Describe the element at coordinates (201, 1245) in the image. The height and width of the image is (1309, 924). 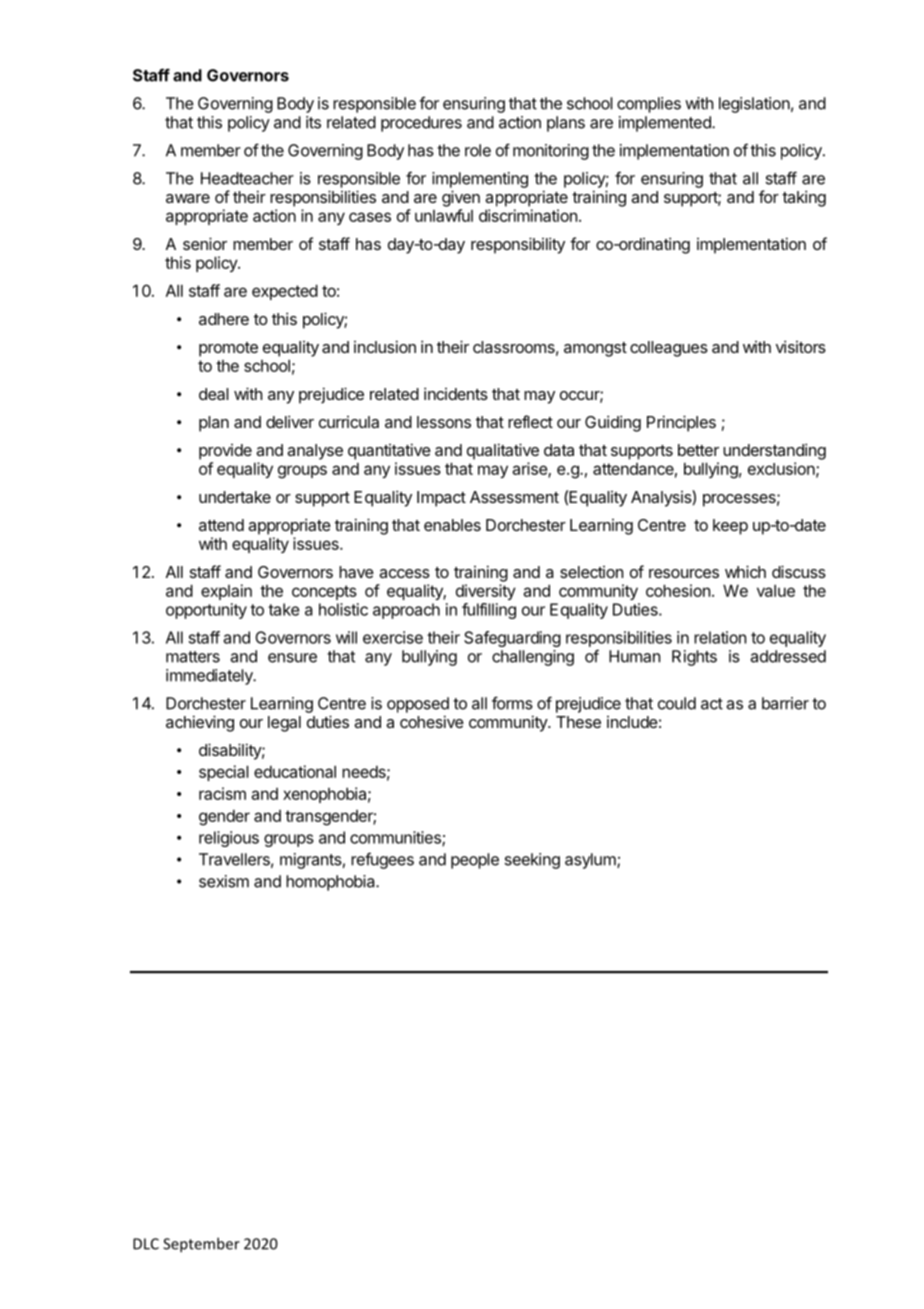
I see `September` at that location.
